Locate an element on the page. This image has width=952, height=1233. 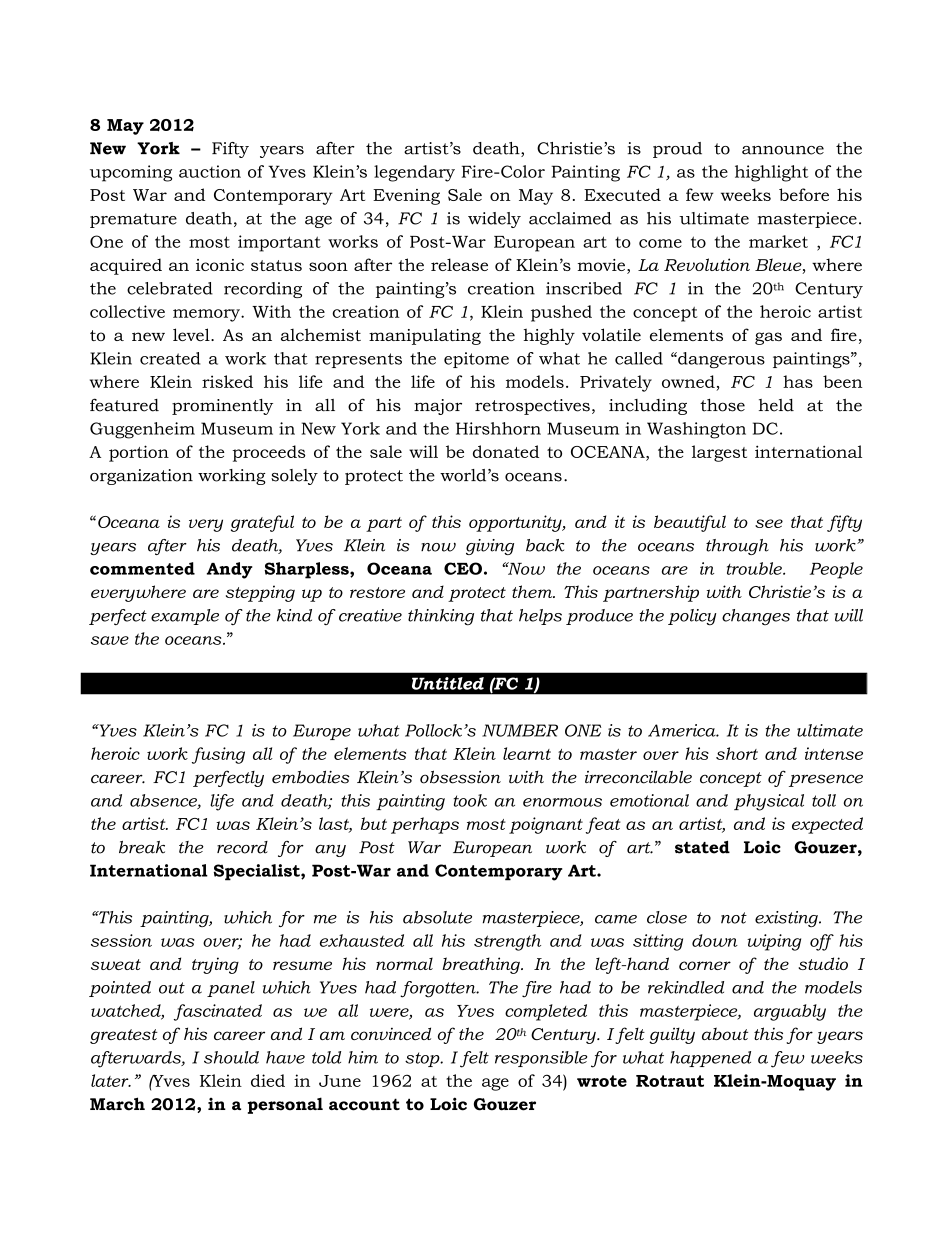
highlight is located at coordinates (771, 173).
